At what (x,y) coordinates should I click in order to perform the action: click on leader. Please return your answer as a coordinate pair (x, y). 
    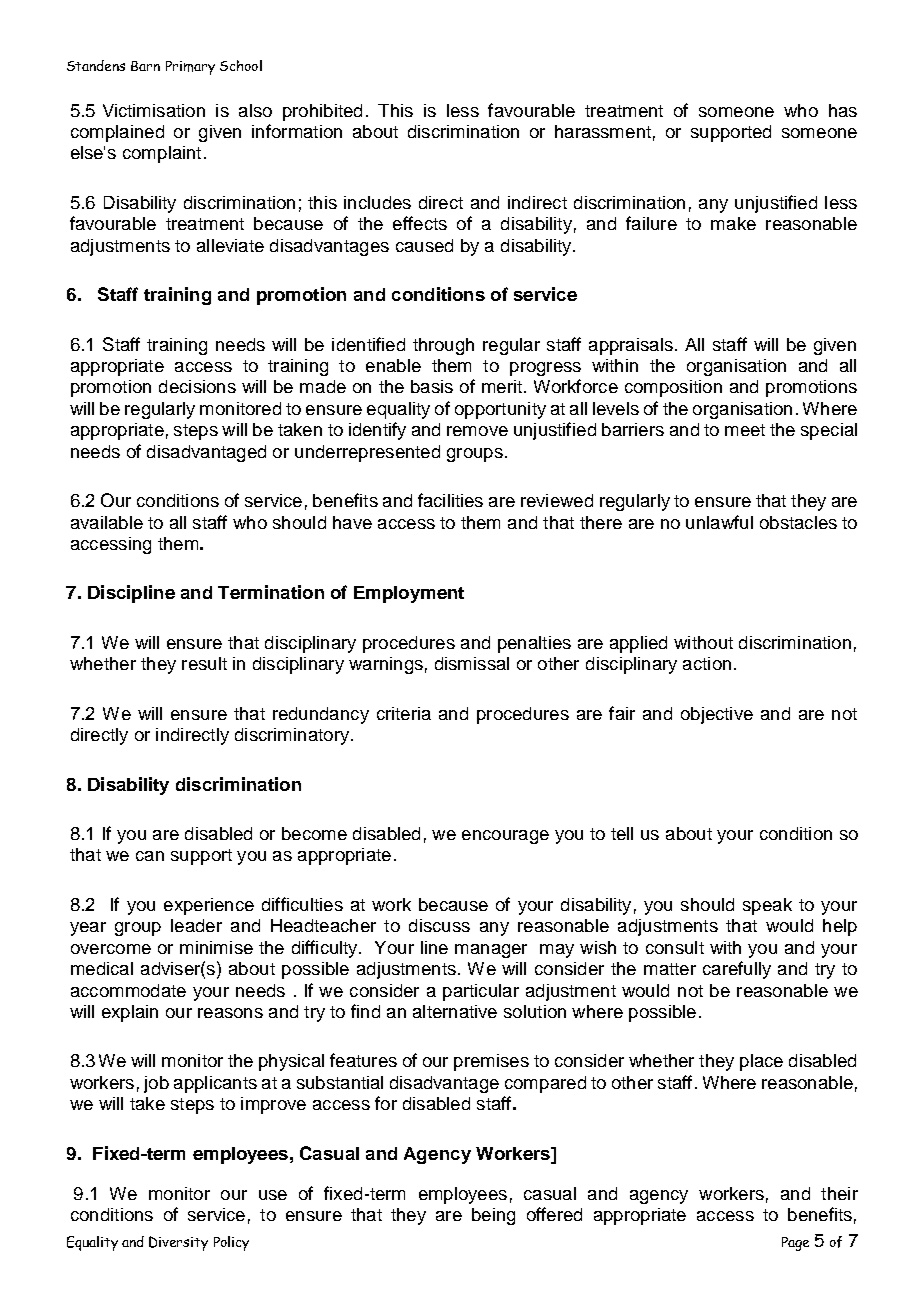
    Looking at the image, I should click on (196, 925).
